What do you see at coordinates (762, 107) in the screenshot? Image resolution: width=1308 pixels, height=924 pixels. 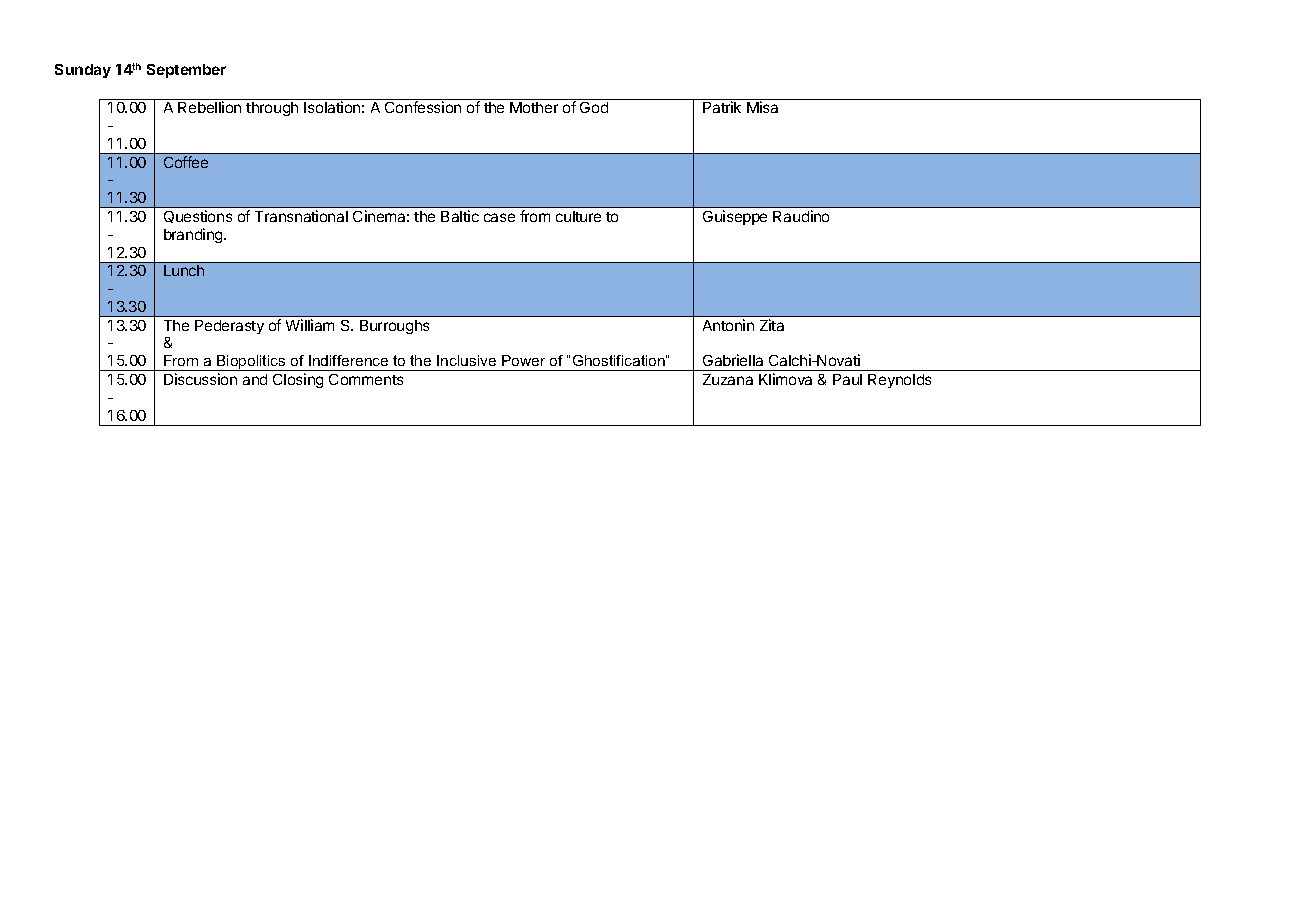 I see `Misa` at bounding box center [762, 107].
